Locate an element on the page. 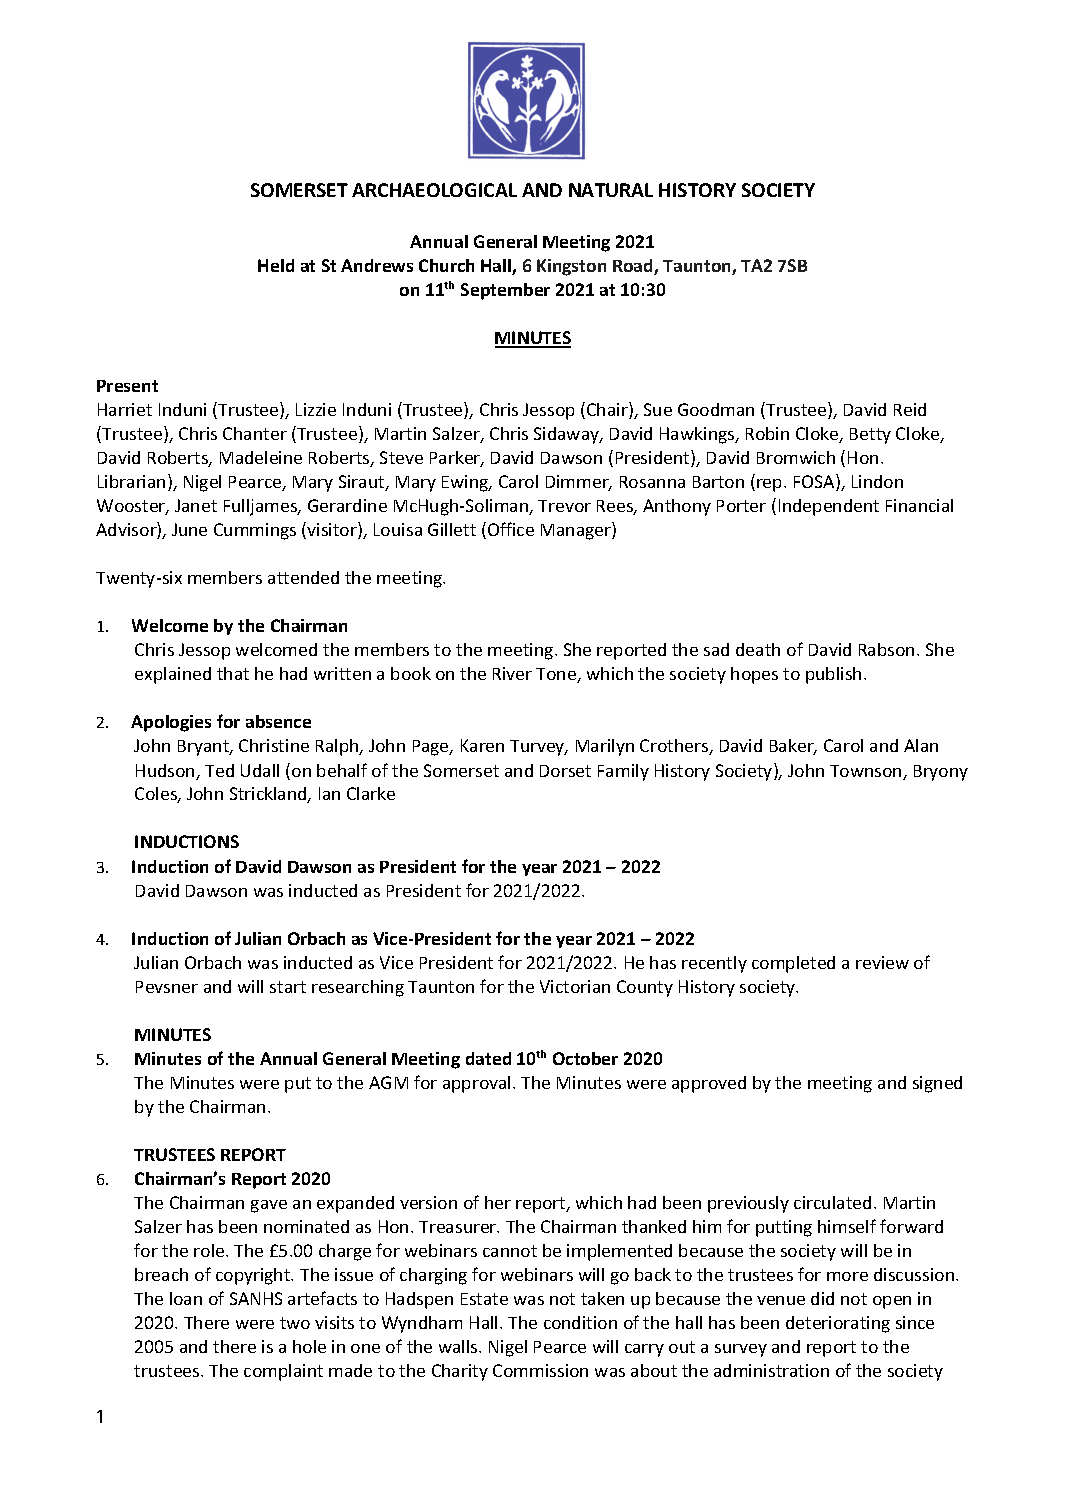 The width and height of the document is (1066, 1507). review is located at coordinates (882, 962).
